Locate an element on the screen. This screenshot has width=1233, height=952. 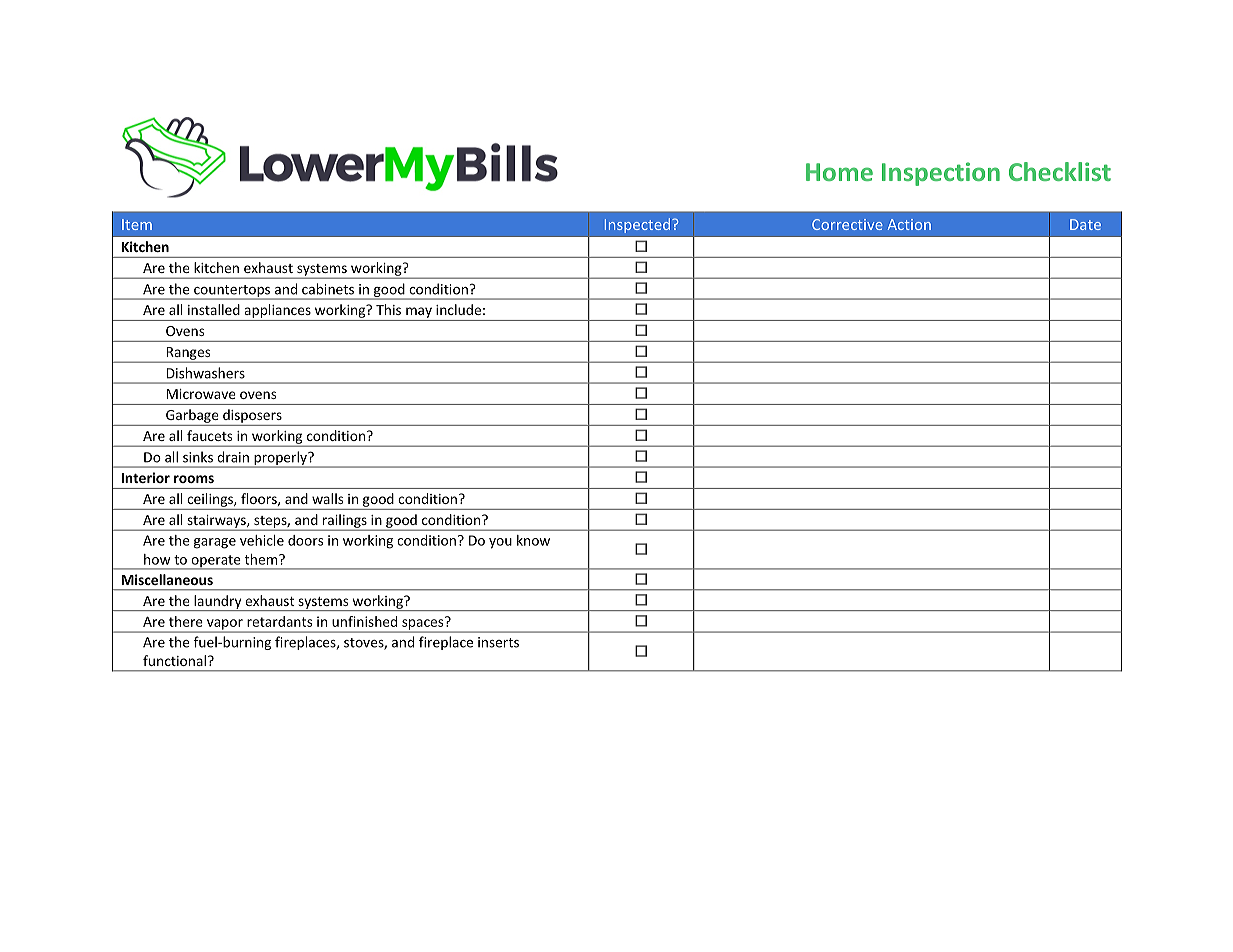
Action is located at coordinates (909, 224).
